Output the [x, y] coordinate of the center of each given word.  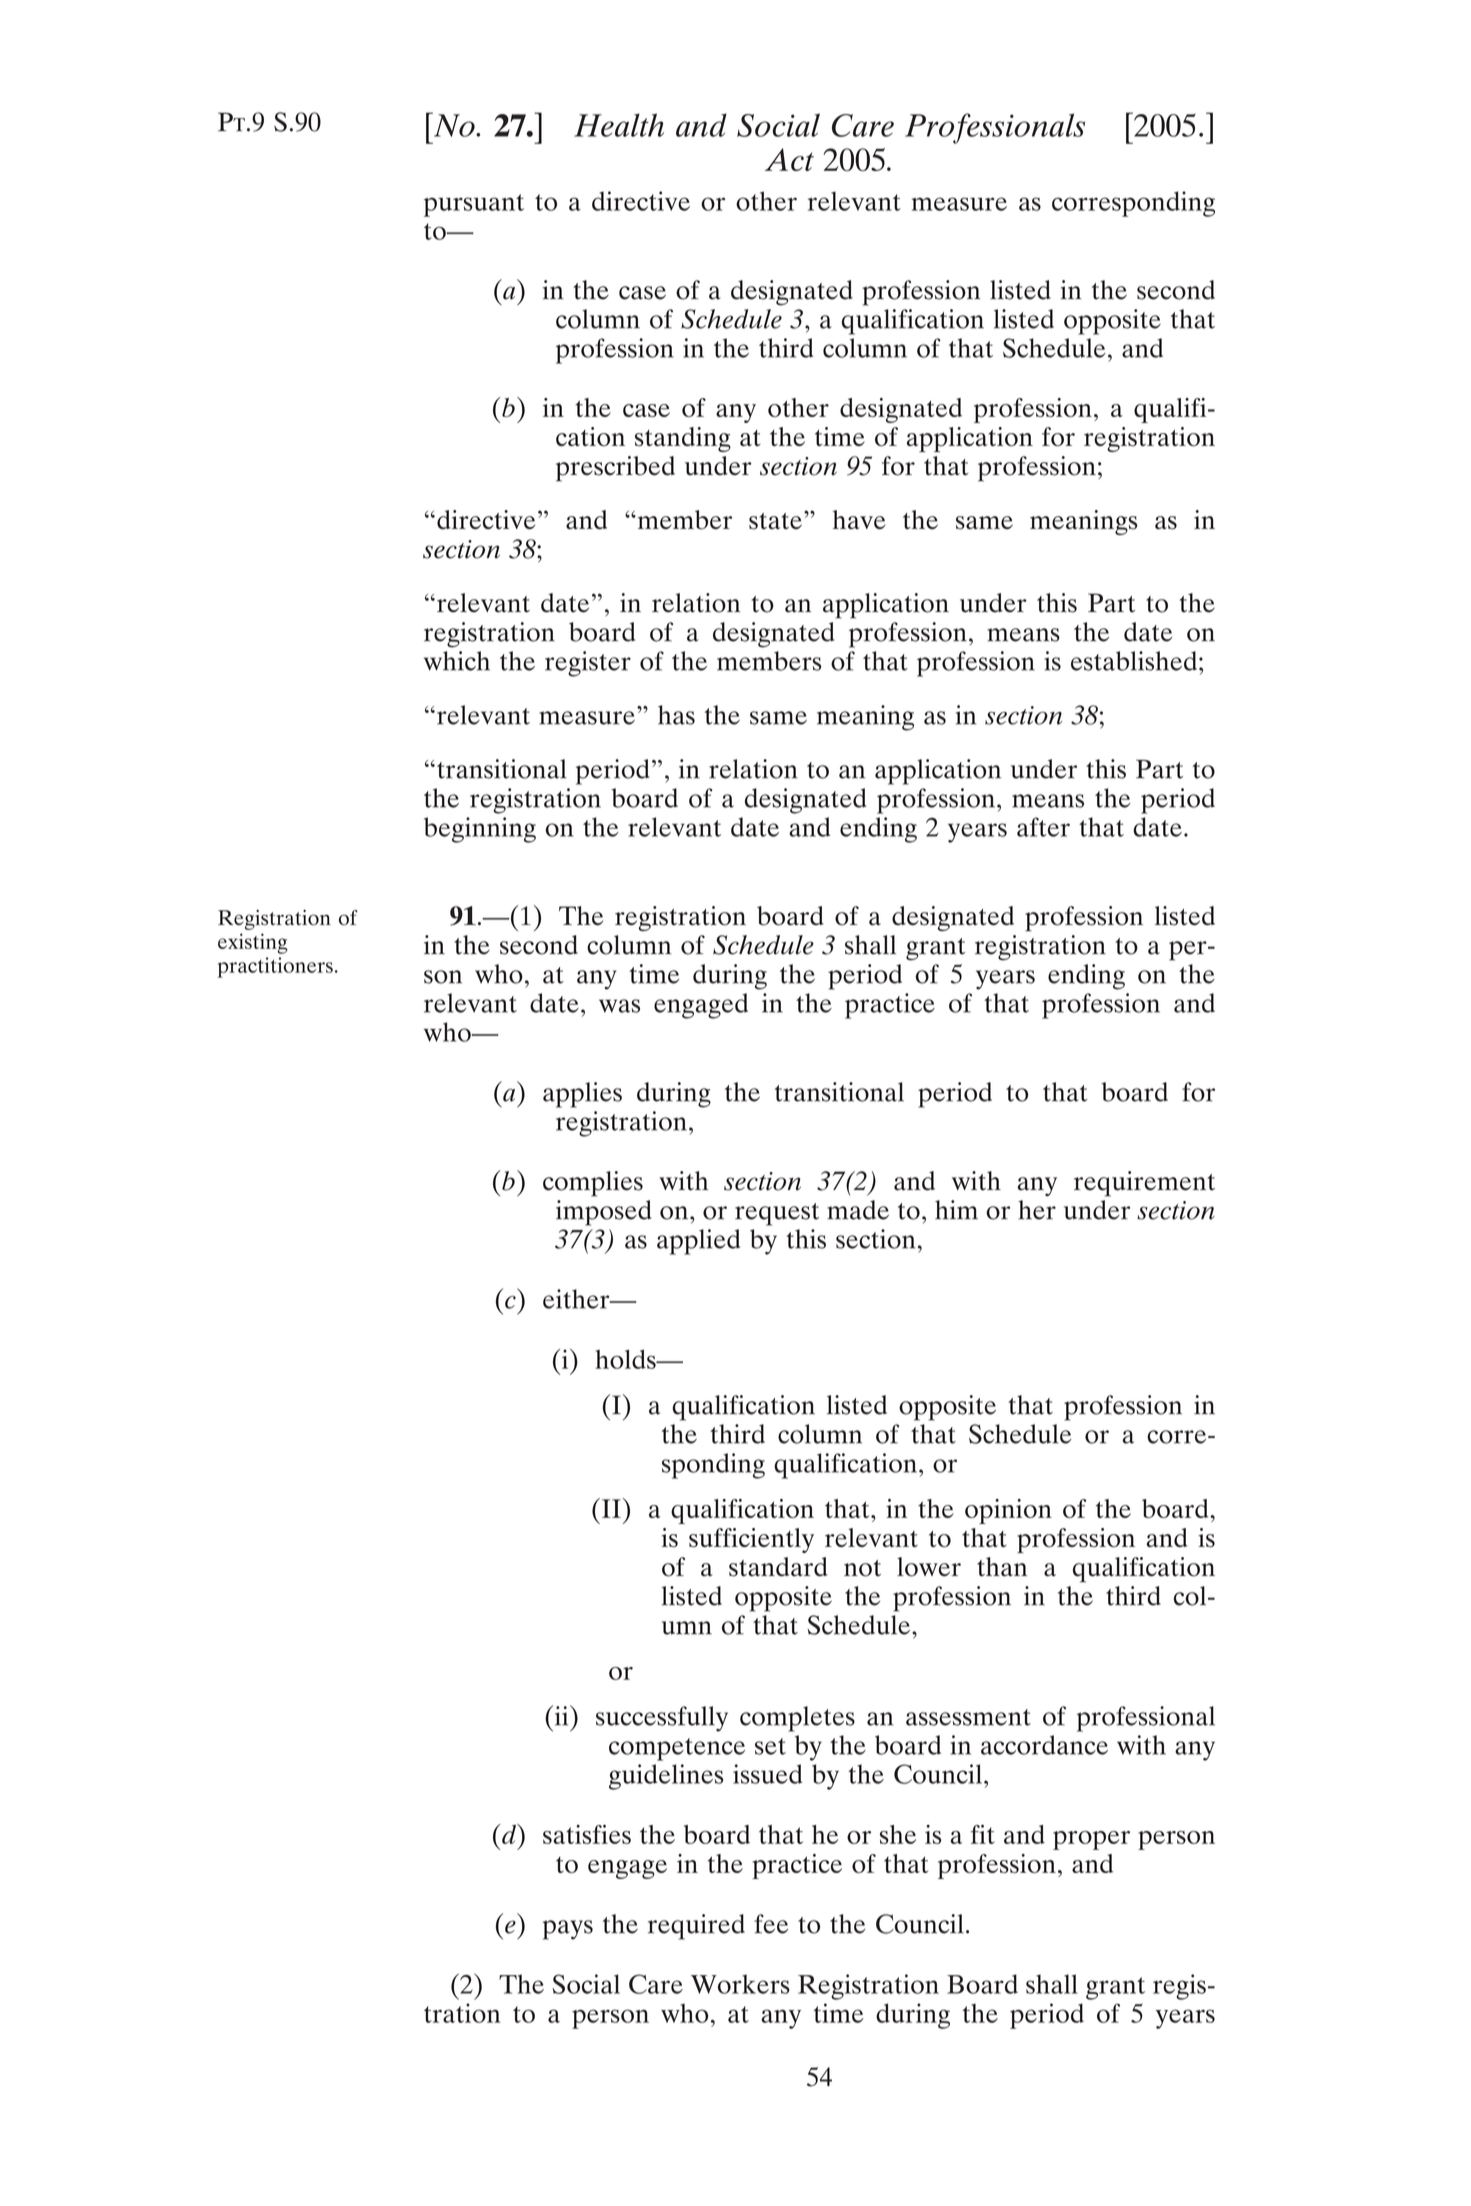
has [676, 715]
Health [619, 125]
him [956, 1210]
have [859, 519]
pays [568, 1930]
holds [626, 1359]
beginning [480, 830]
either [577, 1299]
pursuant [474, 205]
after [1043, 827]
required [696, 1927]
